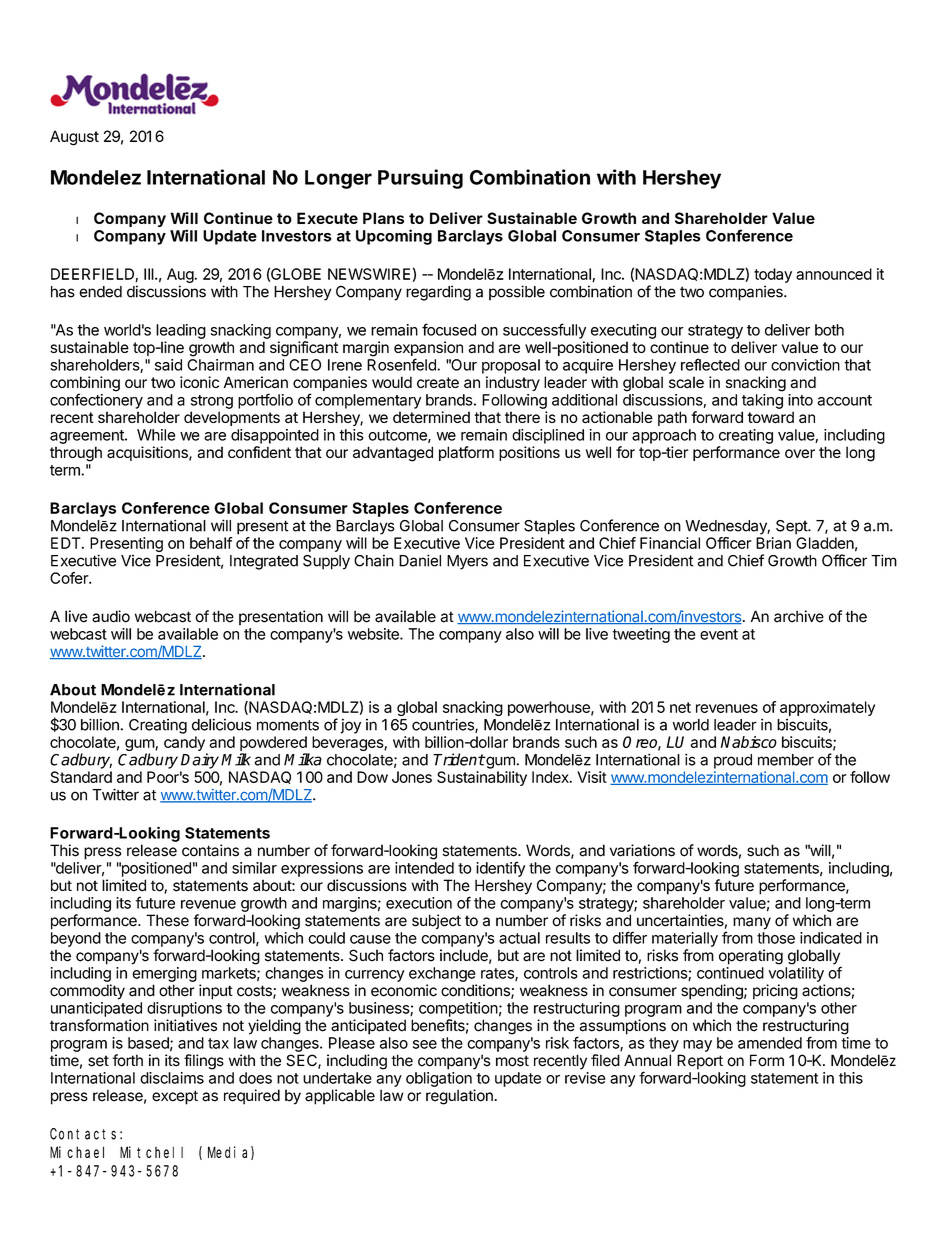 The width and height of the screenshot is (952, 1233). Describe the element at coordinates (74, 138) in the screenshot. I see `August` at that location.
